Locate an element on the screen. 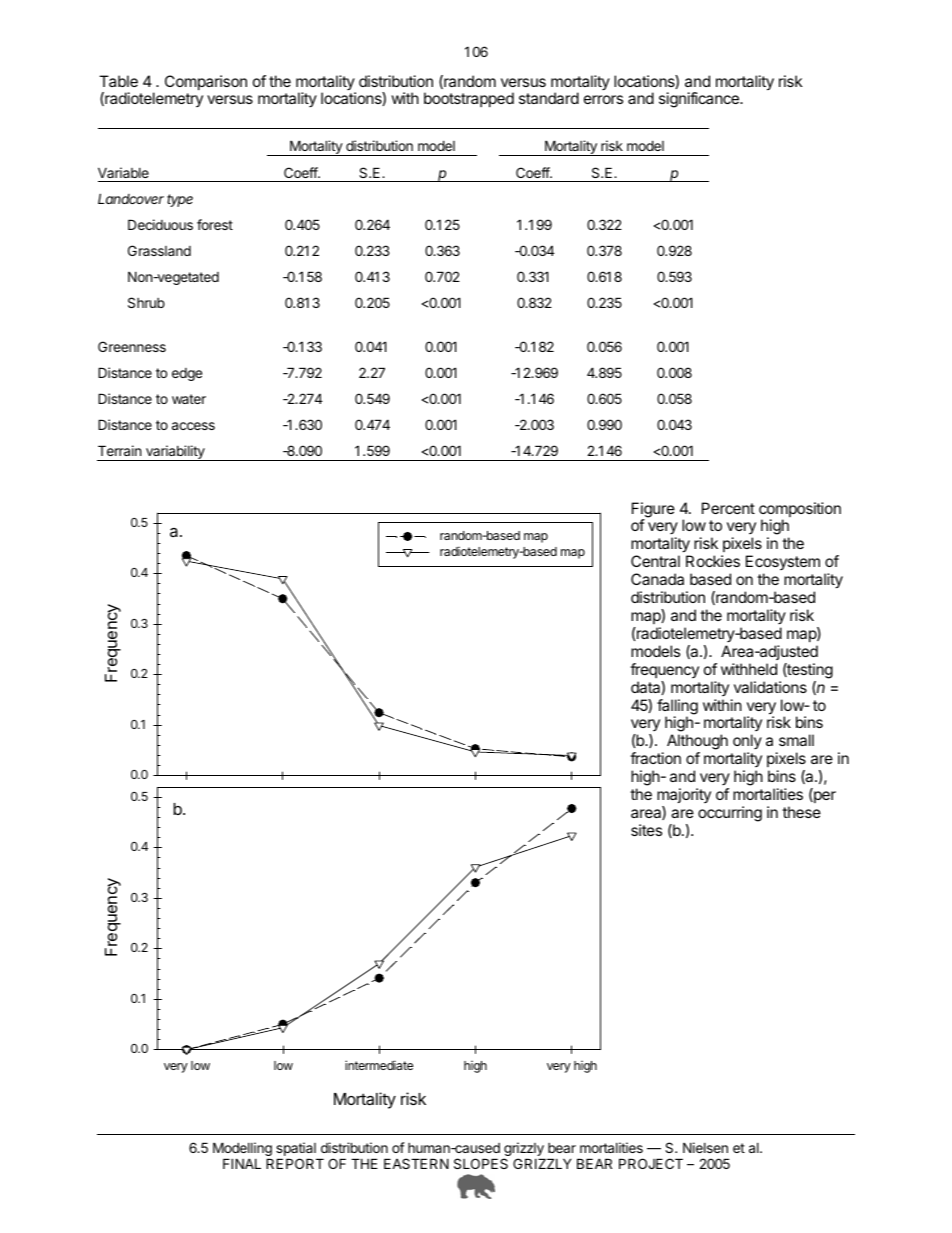 Image resolution: width=952 pixels, height=1233 pixels. FINAL is located at coordinates (242, 1163).
